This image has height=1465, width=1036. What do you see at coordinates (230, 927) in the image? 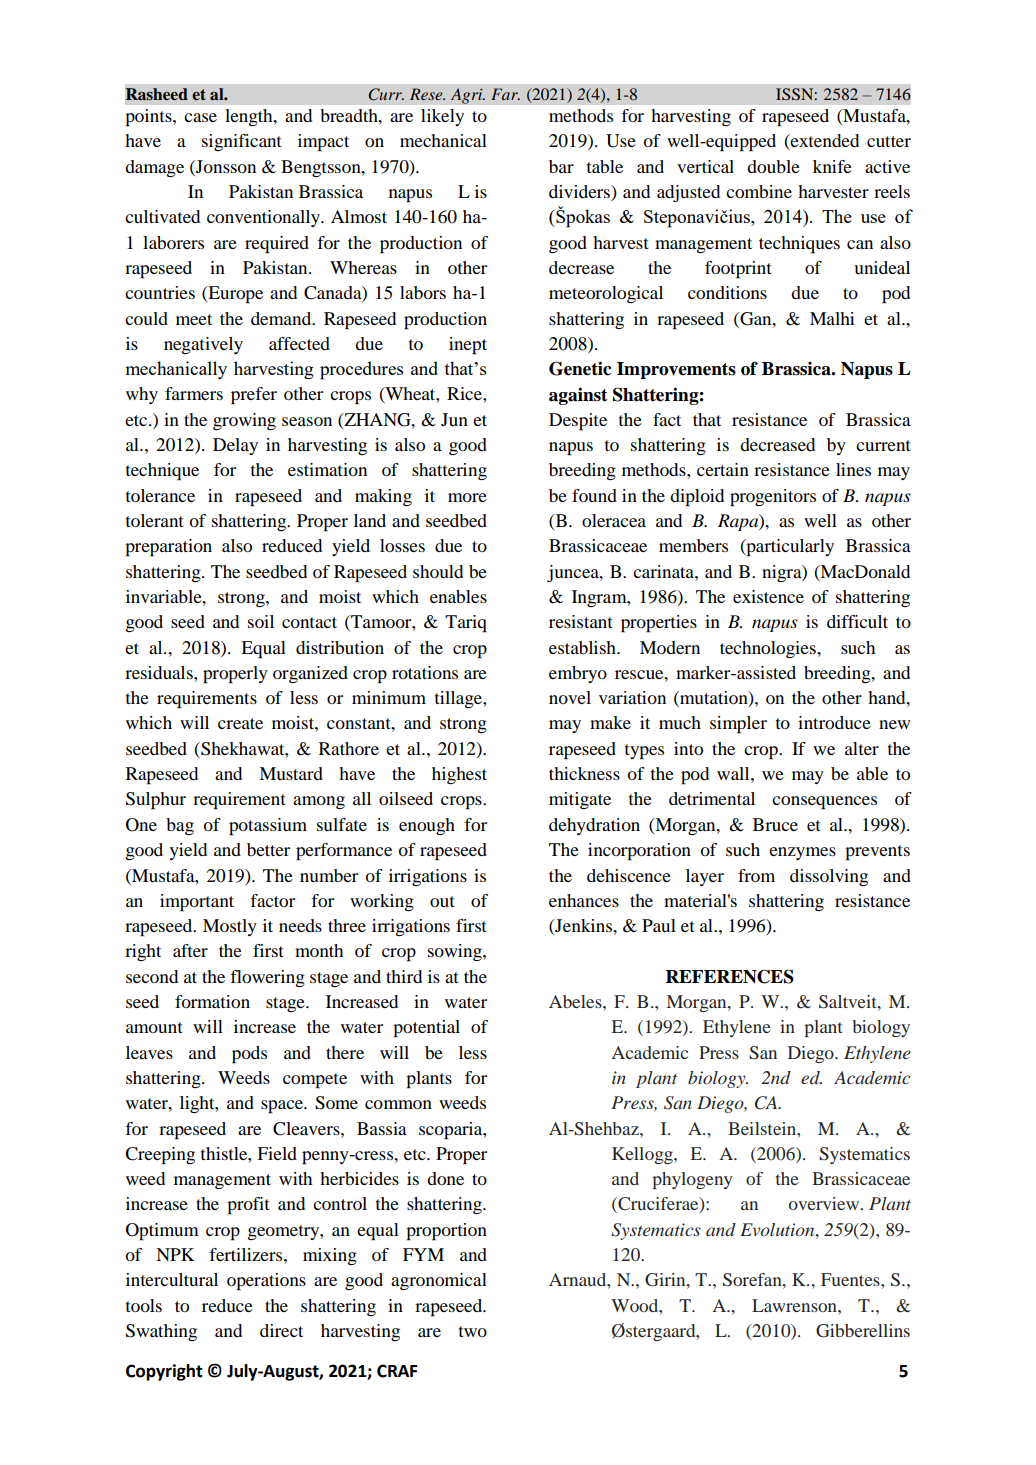
I see `Mostly` at bounding box center [230, 927].
